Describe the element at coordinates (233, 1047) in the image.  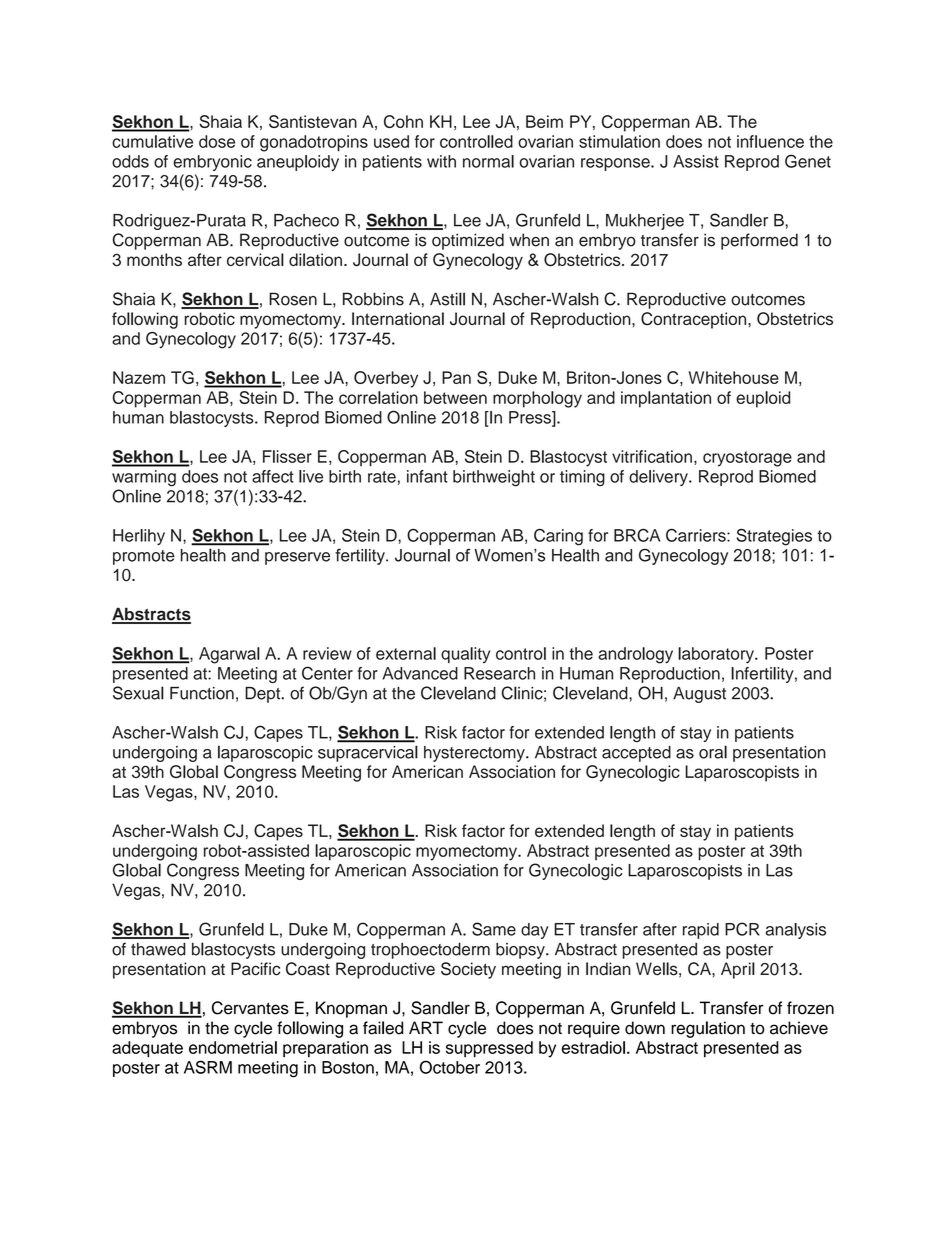
I see `endometrial` at that location.
